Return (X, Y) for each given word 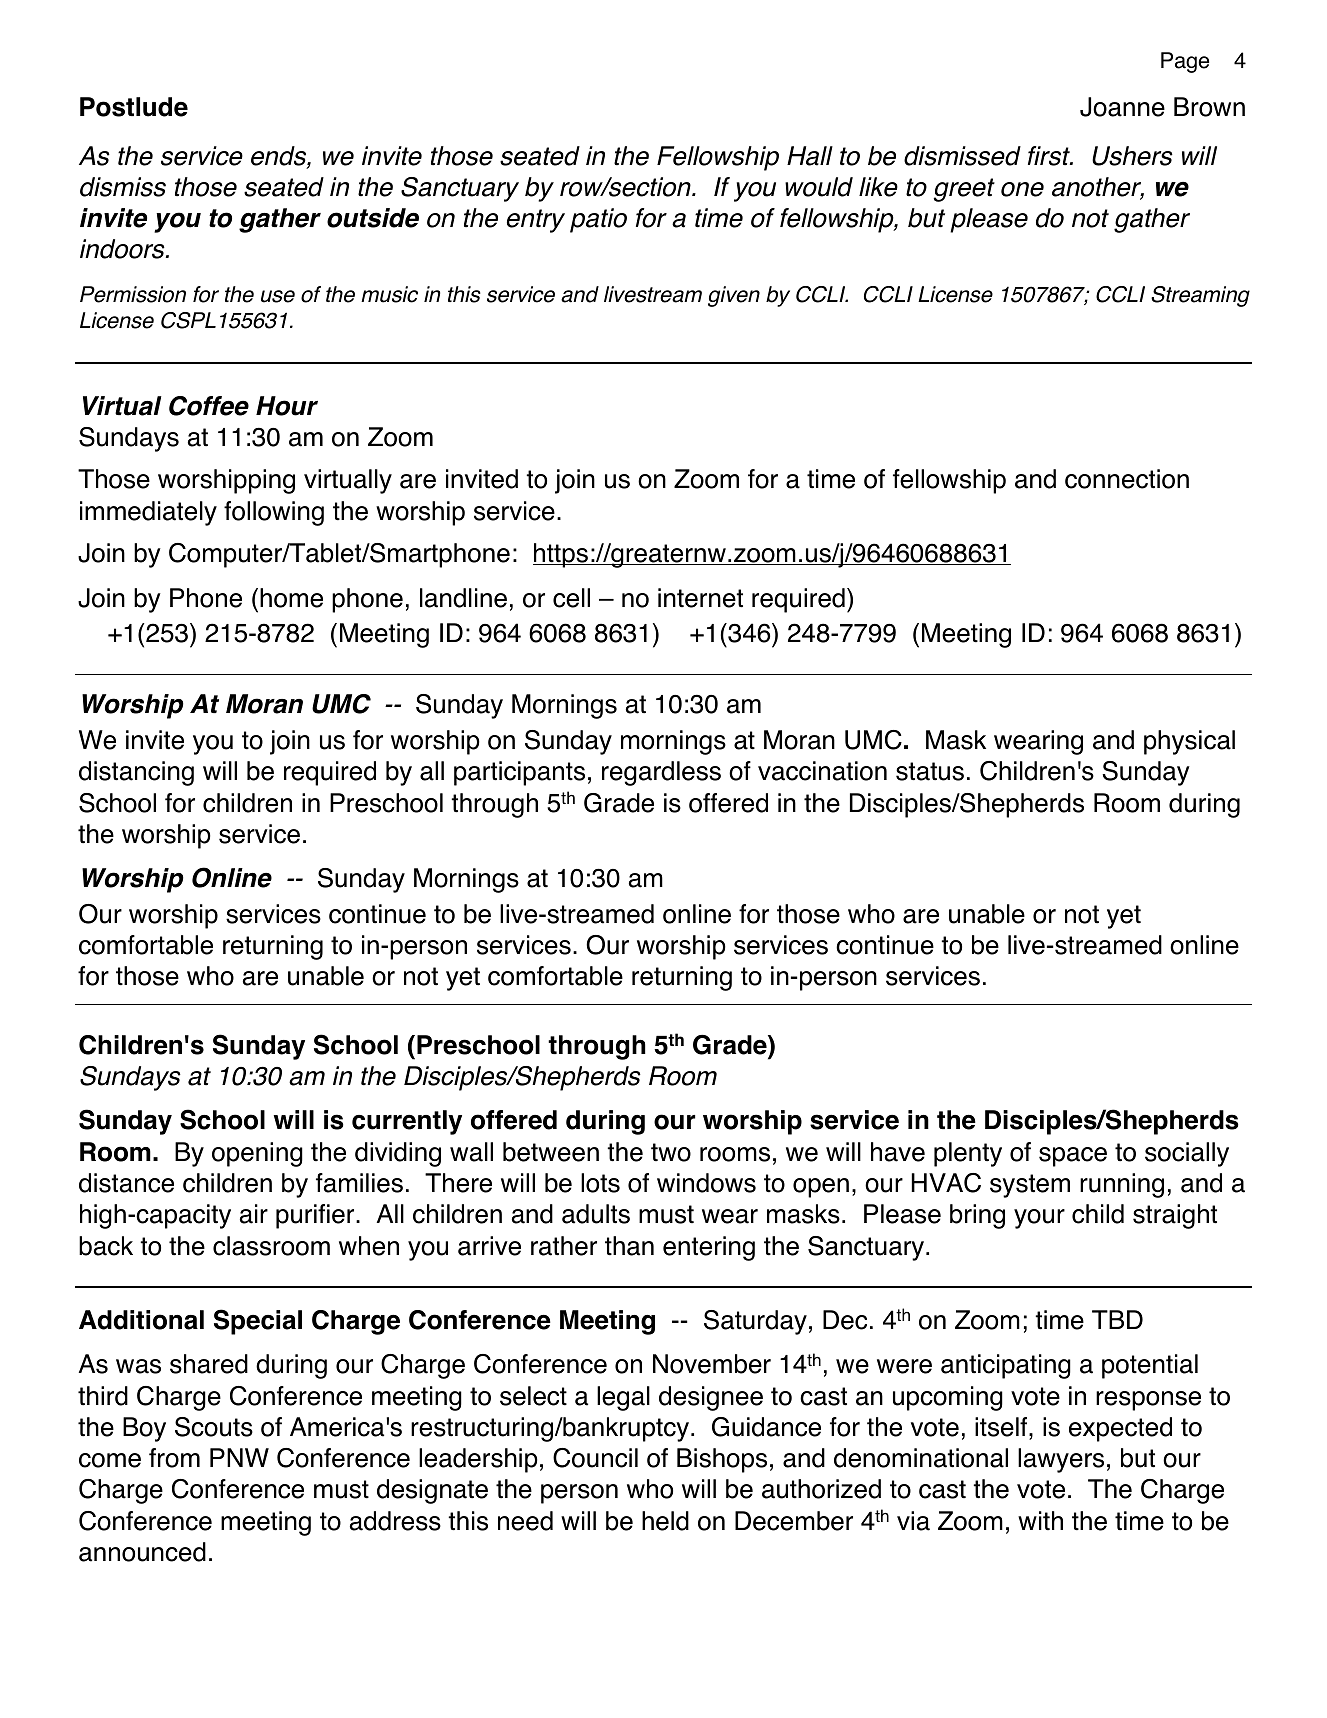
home (291, 598)
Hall (810, 156)
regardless (661, 773)
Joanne (1122, 107)
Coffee (209, 406)
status (930, 771)
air (254, 1214)
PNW (239, 1457)
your (1039, 1219)
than (629, 1246)
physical (1189, 742)
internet (700, 598)
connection (1127, 479)
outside (373, 218)
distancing (136, 773)
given (734, 296)
